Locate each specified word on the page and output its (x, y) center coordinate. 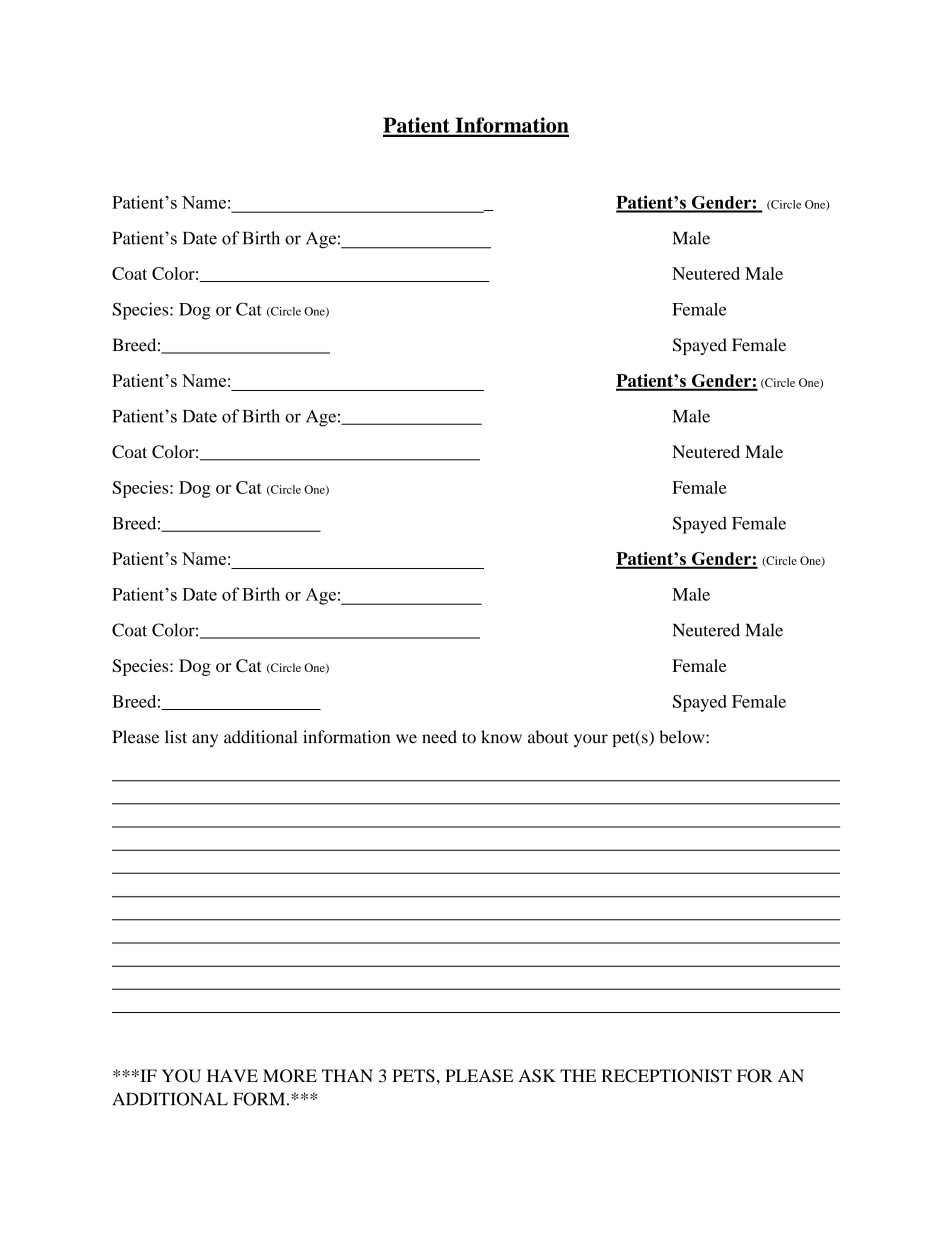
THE (578, 1075)
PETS (413, 1076)
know (501, 737)
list (176, 737)
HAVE (232, 1075)
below (683, 737)
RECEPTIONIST (666, 1076)
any (205, 740)
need (439, 737)
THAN (347, 1075)
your (591, 740)
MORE (290, 1076)
